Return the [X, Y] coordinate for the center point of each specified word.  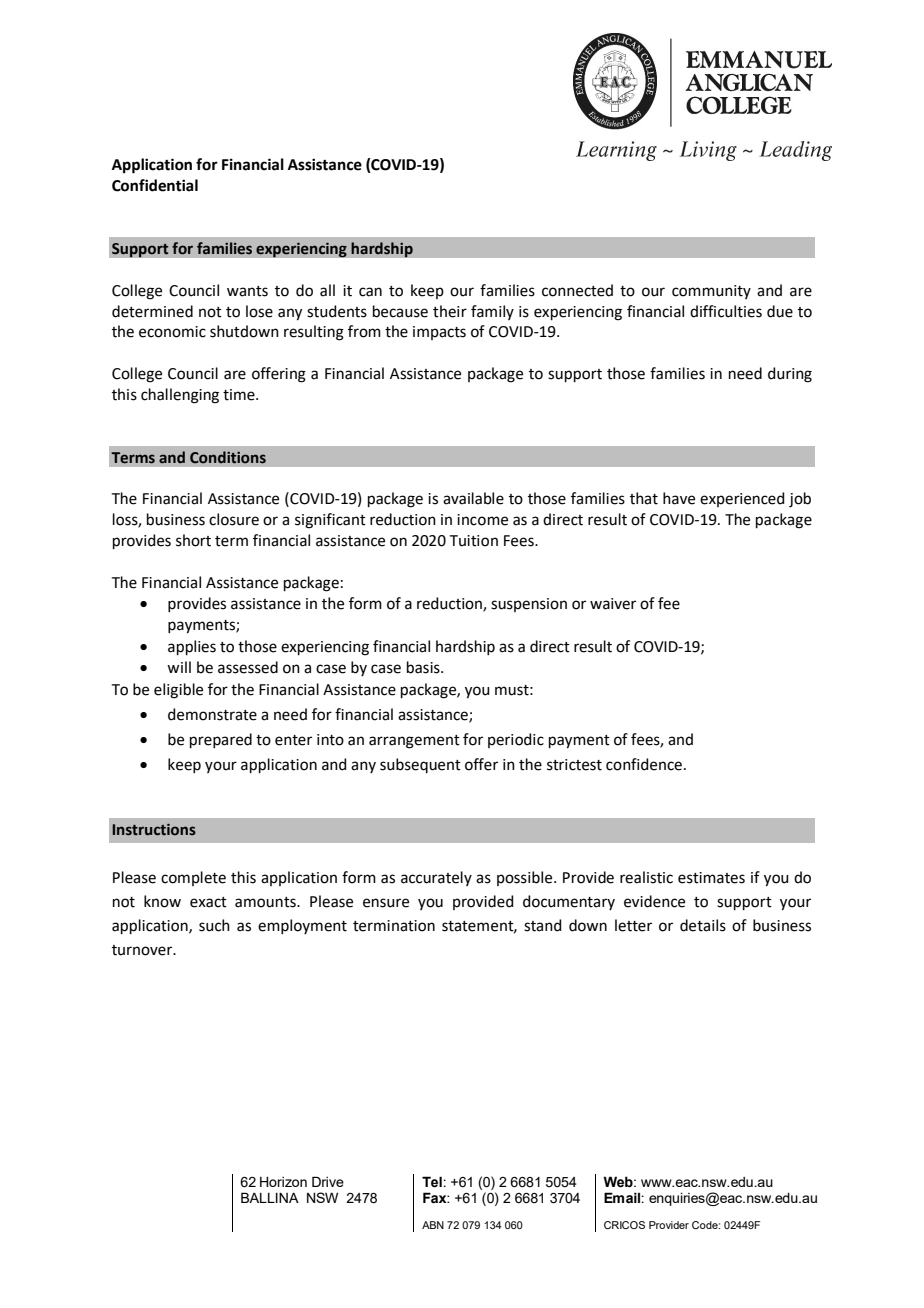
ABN [433, 1225]
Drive [328, 1181]
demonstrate [212, 714]
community [711, 292]
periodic [516, 740]
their [450, 311]
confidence [644, 764]
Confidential [155, 185]
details [703, 925]
